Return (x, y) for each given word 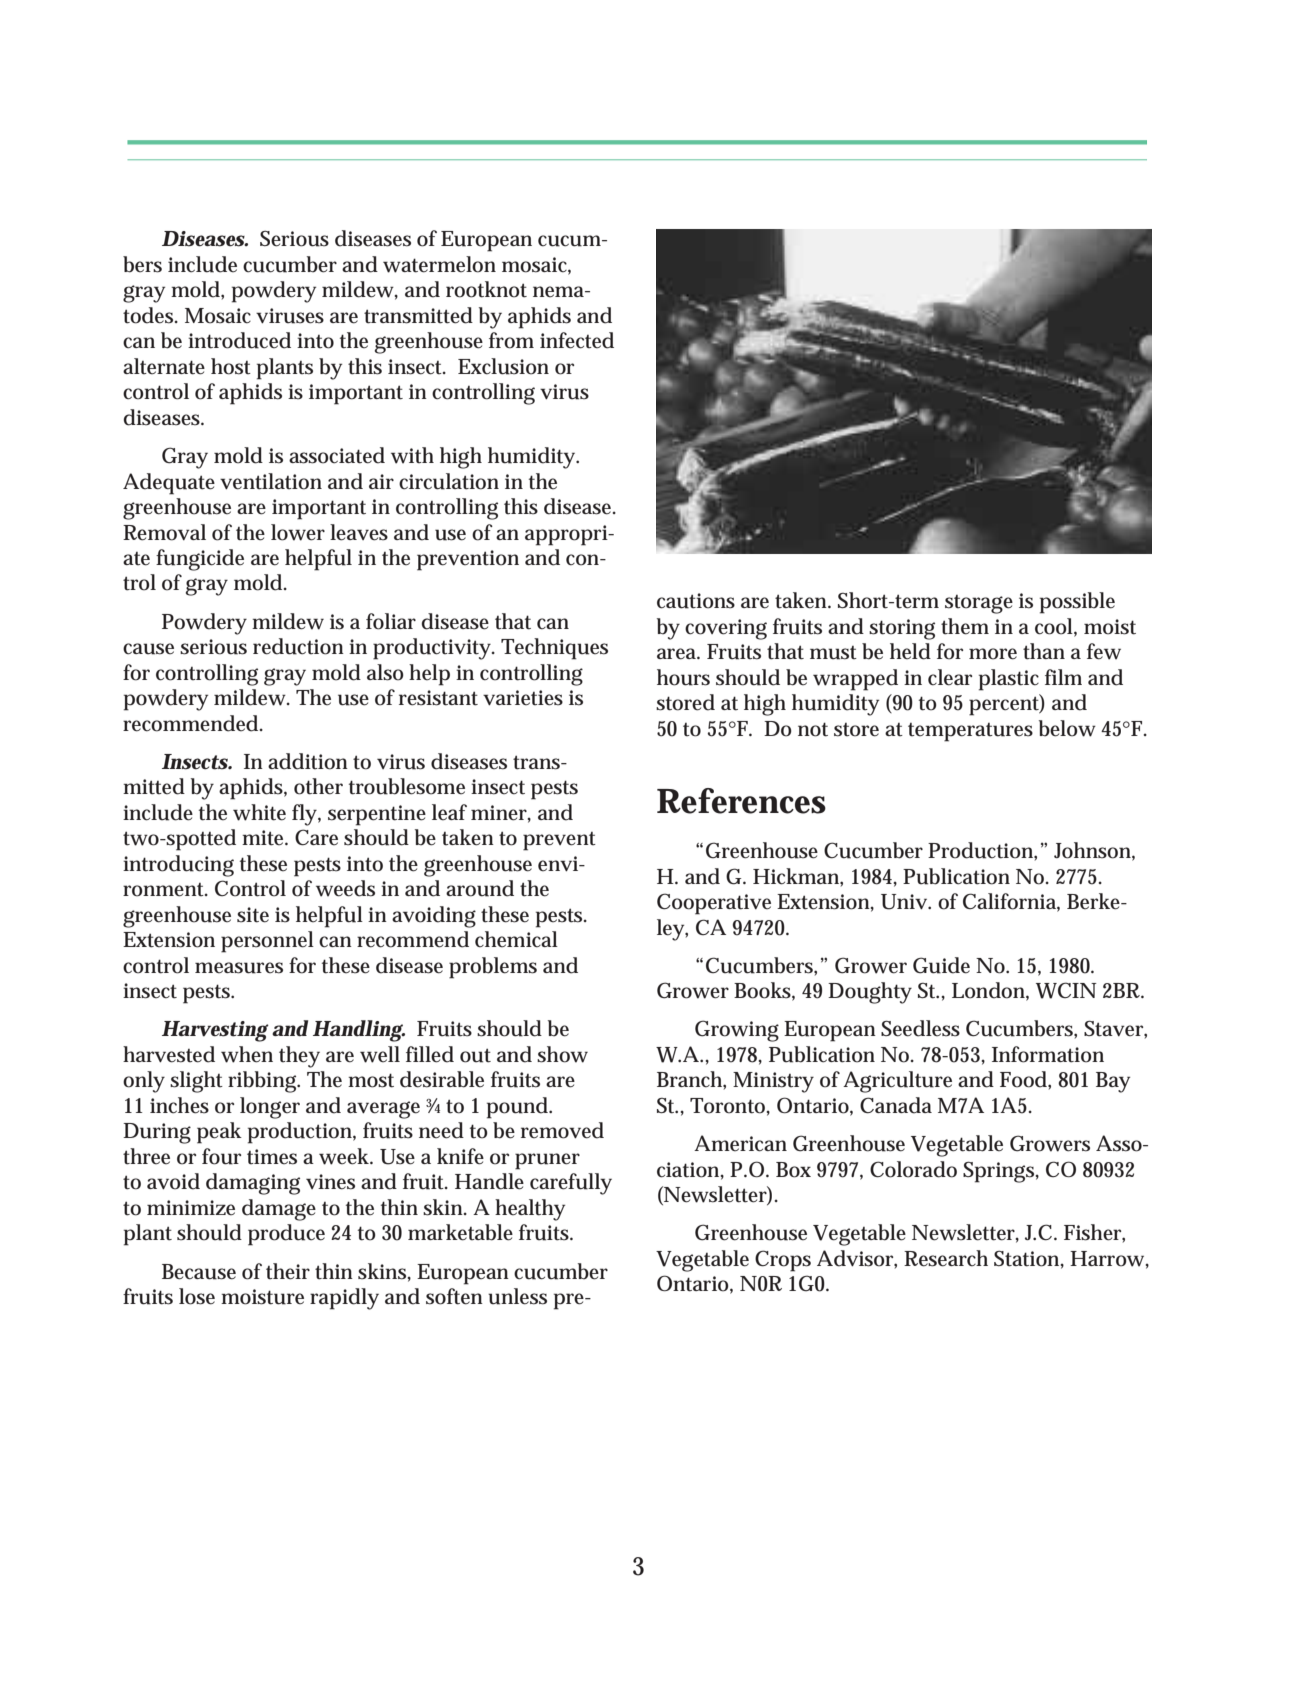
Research (946, 1258)
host (231, 366)
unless (517, 1296)
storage (979, 604)
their (288, 1271)
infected (577, 340)
